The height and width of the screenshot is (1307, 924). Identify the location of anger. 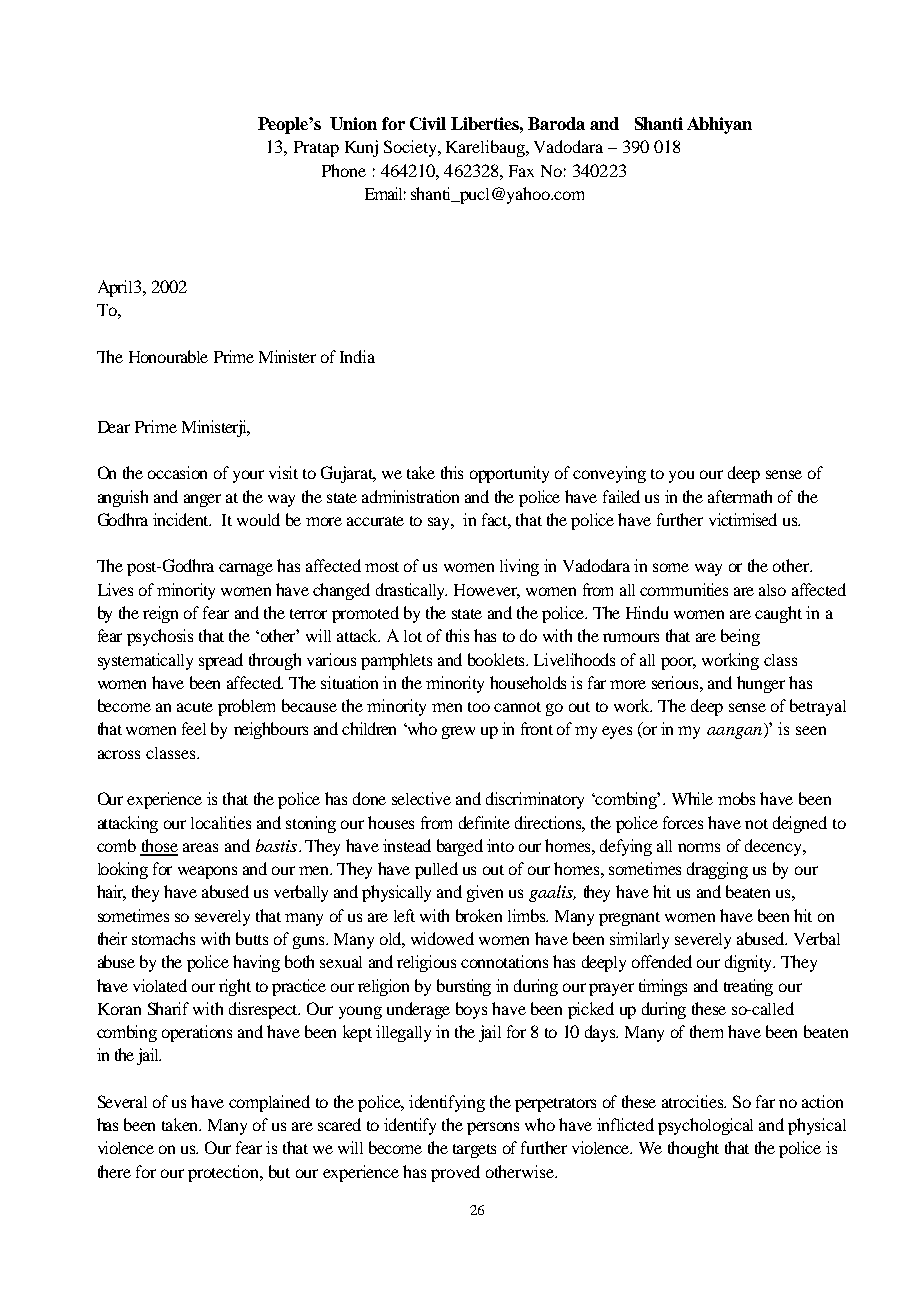
(202, 500).
